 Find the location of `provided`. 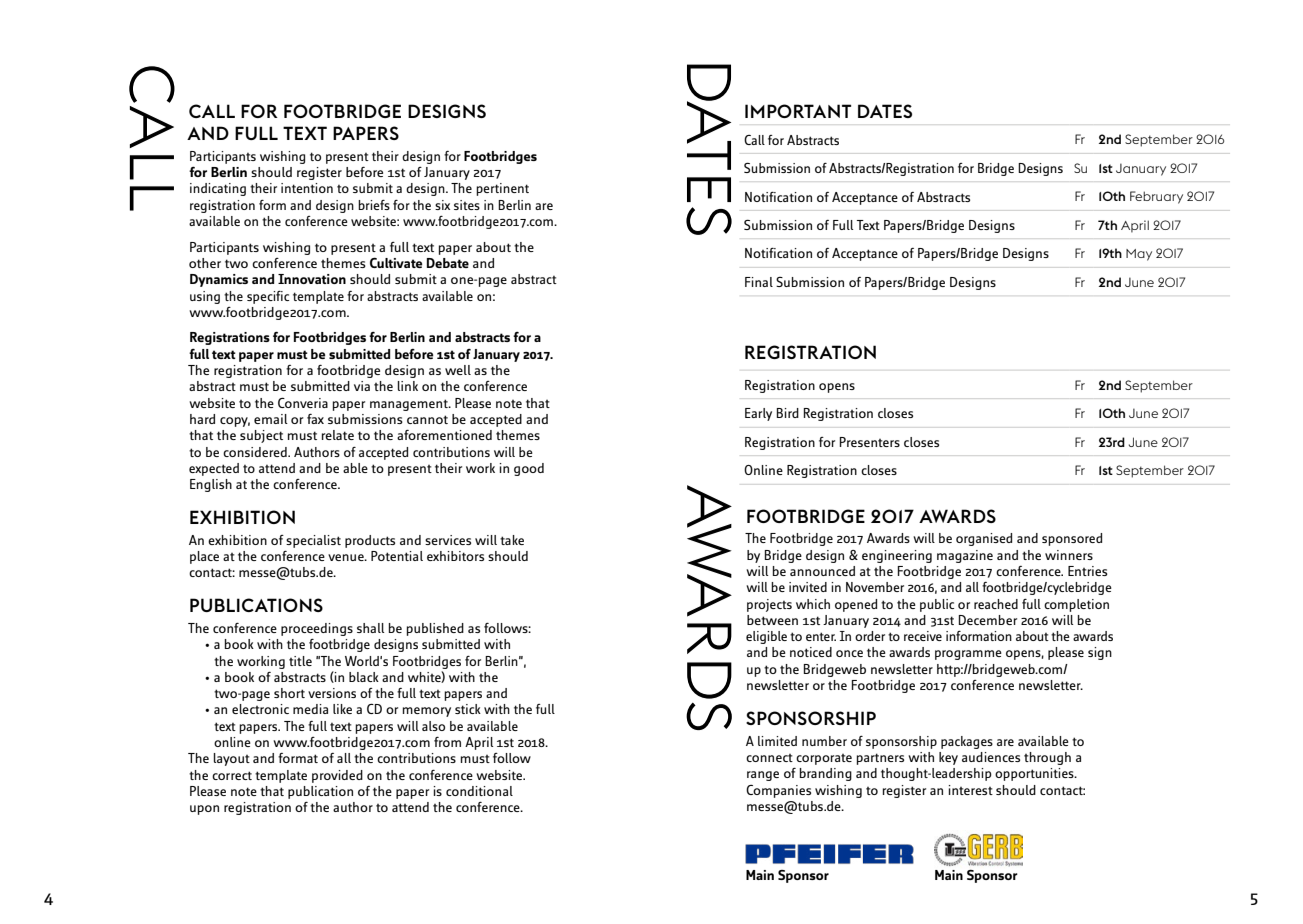

provided is located at coordinates (337, 776).
